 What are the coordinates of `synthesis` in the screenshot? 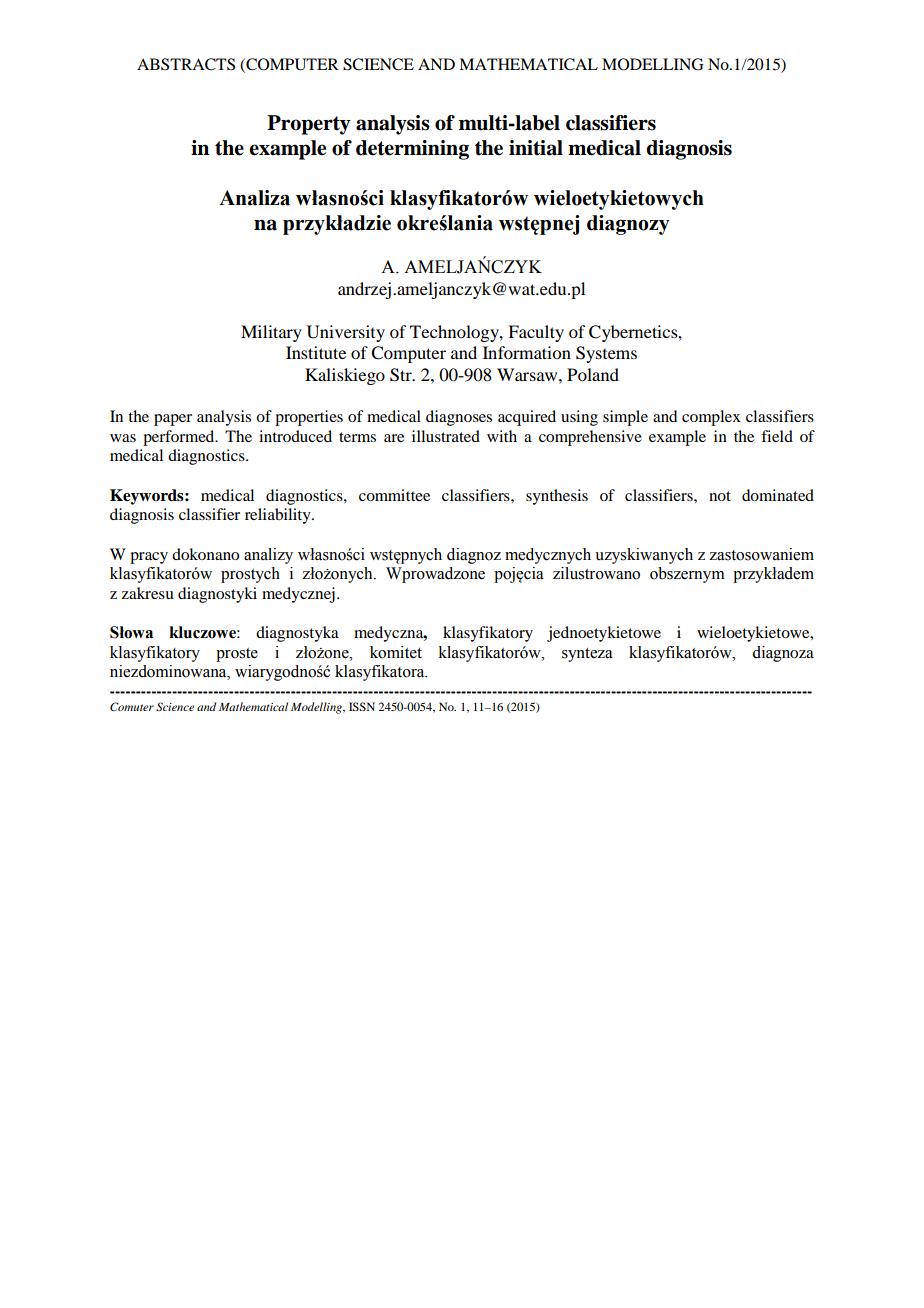 It's located at (557, 497).
